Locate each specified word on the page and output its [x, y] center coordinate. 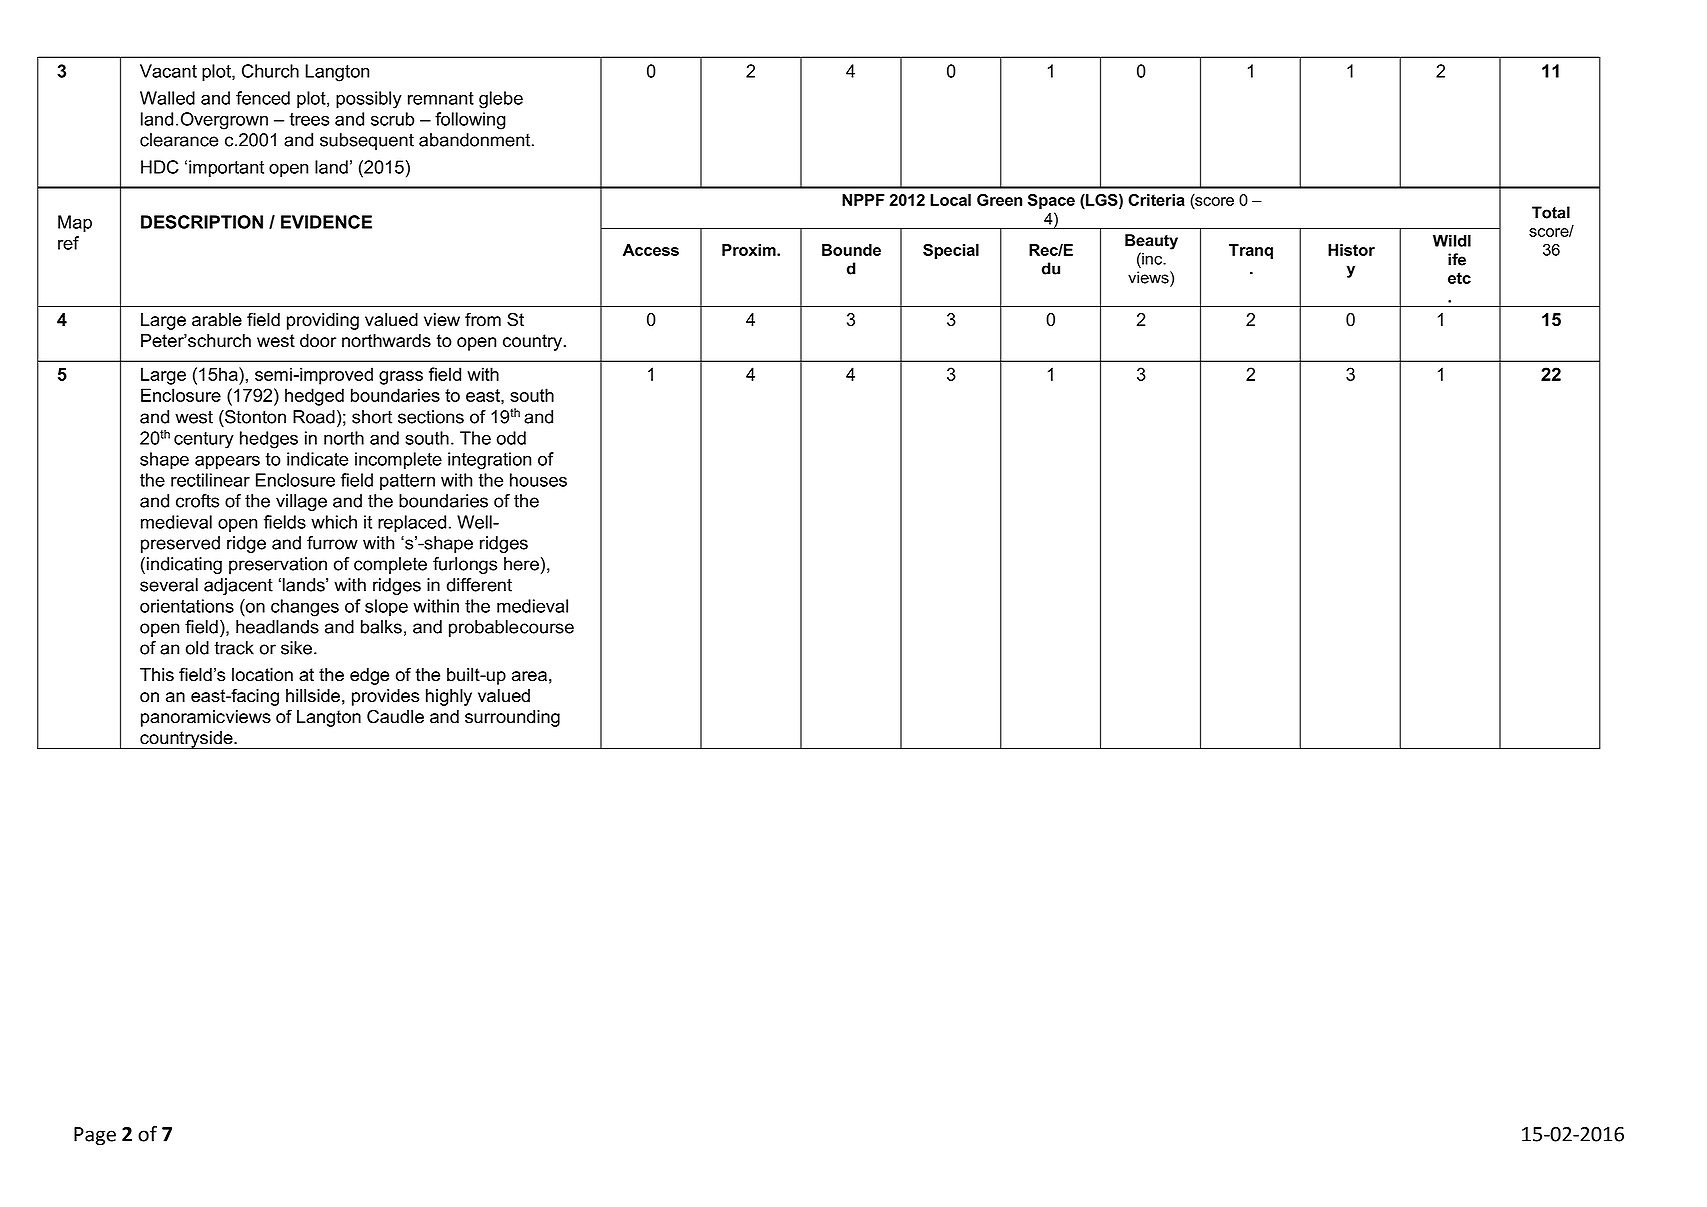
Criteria [1156, 200]
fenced [263, 98]
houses [538, 480]
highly [449, 697]
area [529, 676]
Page [95, 1136]
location [262, 675]
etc [1459, 278]
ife [1457, 259]
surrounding [512, 718]
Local [950, 200]
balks [381, 627]
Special [951, 251]
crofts [197, 501]
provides [385, 697]
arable [217, 320]
